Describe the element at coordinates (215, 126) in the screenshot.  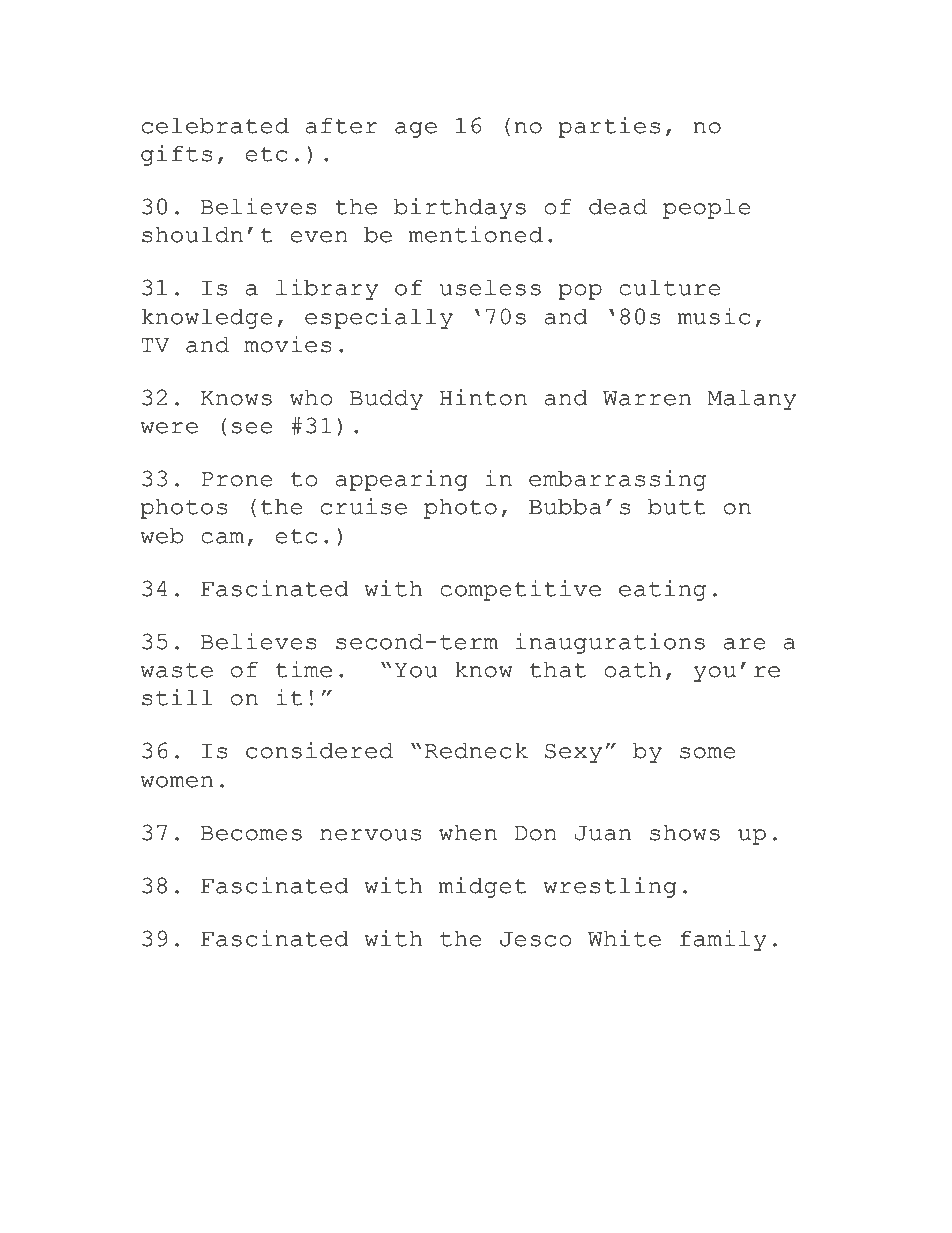
I see `celebrated` at that location.
